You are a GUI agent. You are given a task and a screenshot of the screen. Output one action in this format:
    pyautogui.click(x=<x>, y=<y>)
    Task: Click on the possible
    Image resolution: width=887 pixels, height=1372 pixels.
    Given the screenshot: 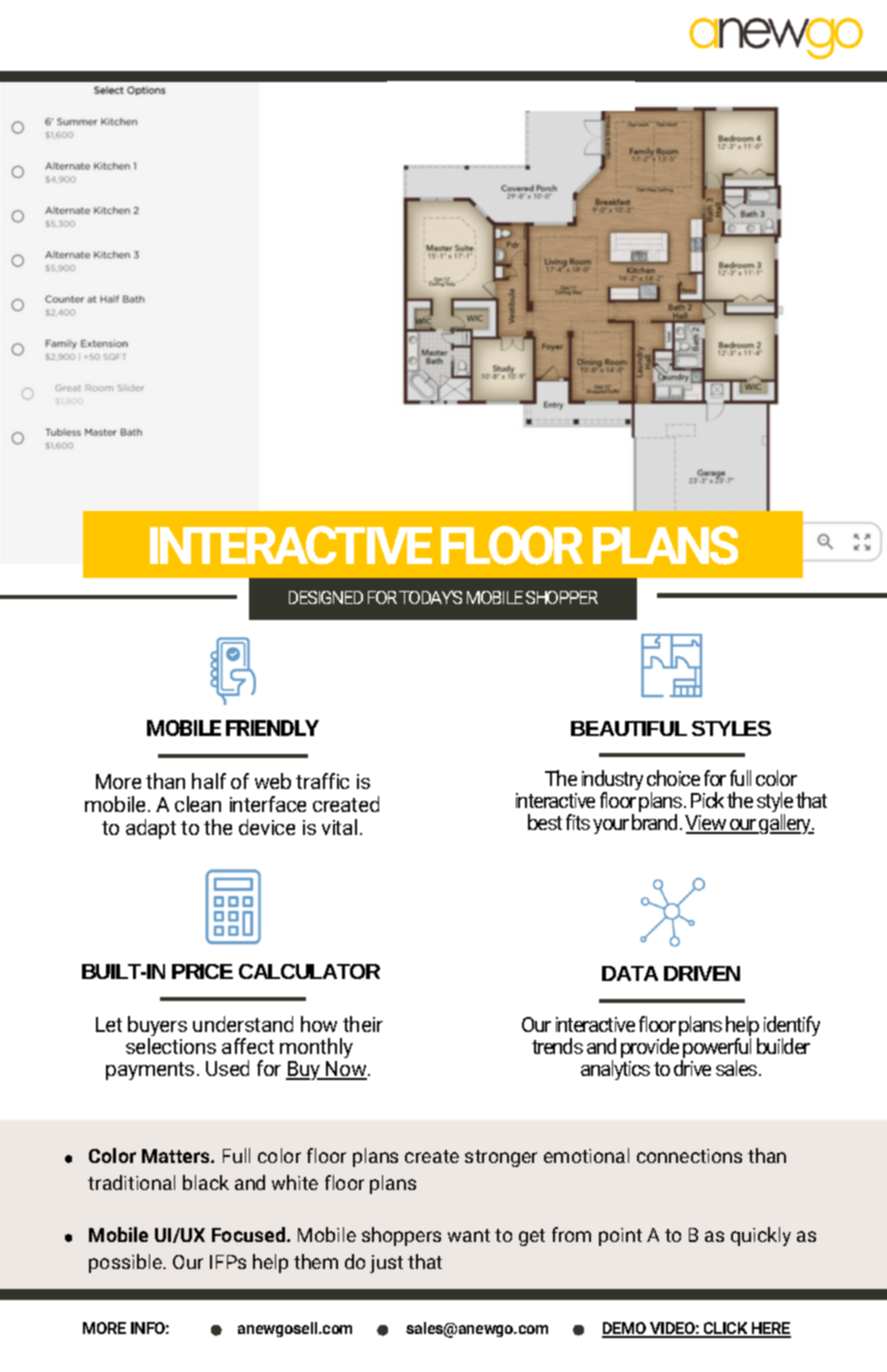 What is the action you would take?
    pyautogui.click(x=126, y=1263)
